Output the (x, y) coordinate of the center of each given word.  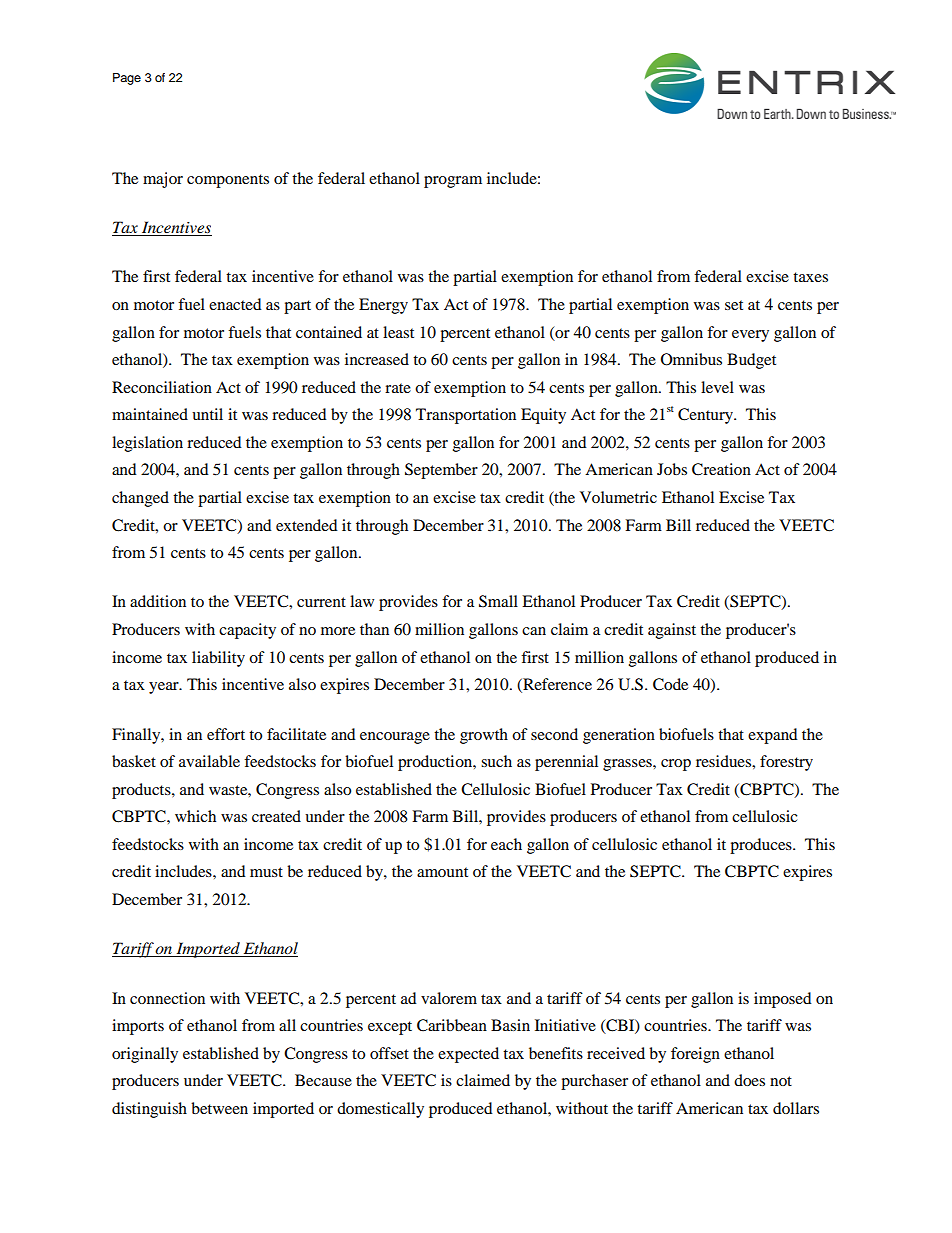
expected (468, 1055)
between (219, 1108)
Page (127, 79)
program (453, 182)
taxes (810, 277)
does (749, 1080)
